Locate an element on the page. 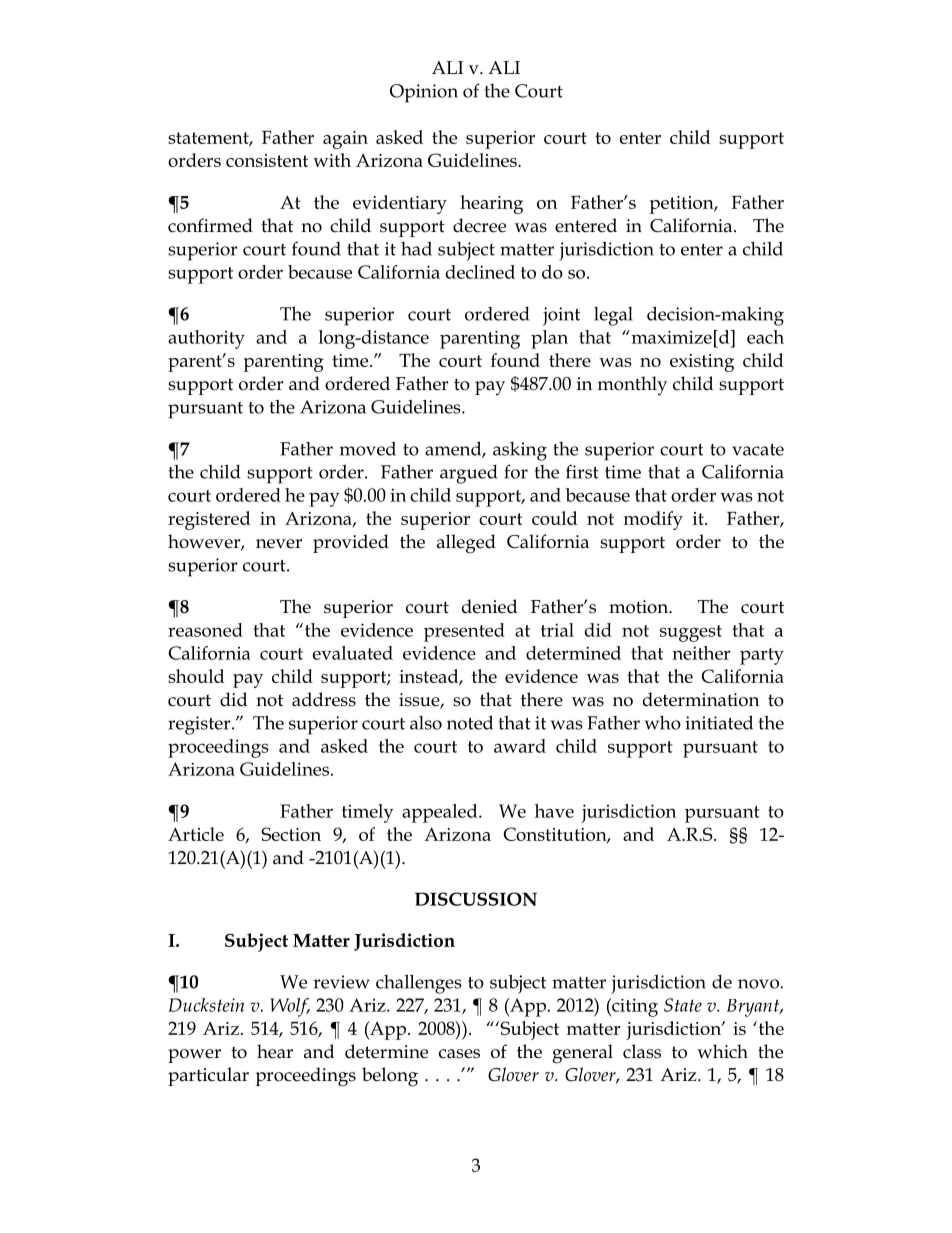 The height and width of the page is (1233, 952). consistent is located at coordinates (267, 160).
